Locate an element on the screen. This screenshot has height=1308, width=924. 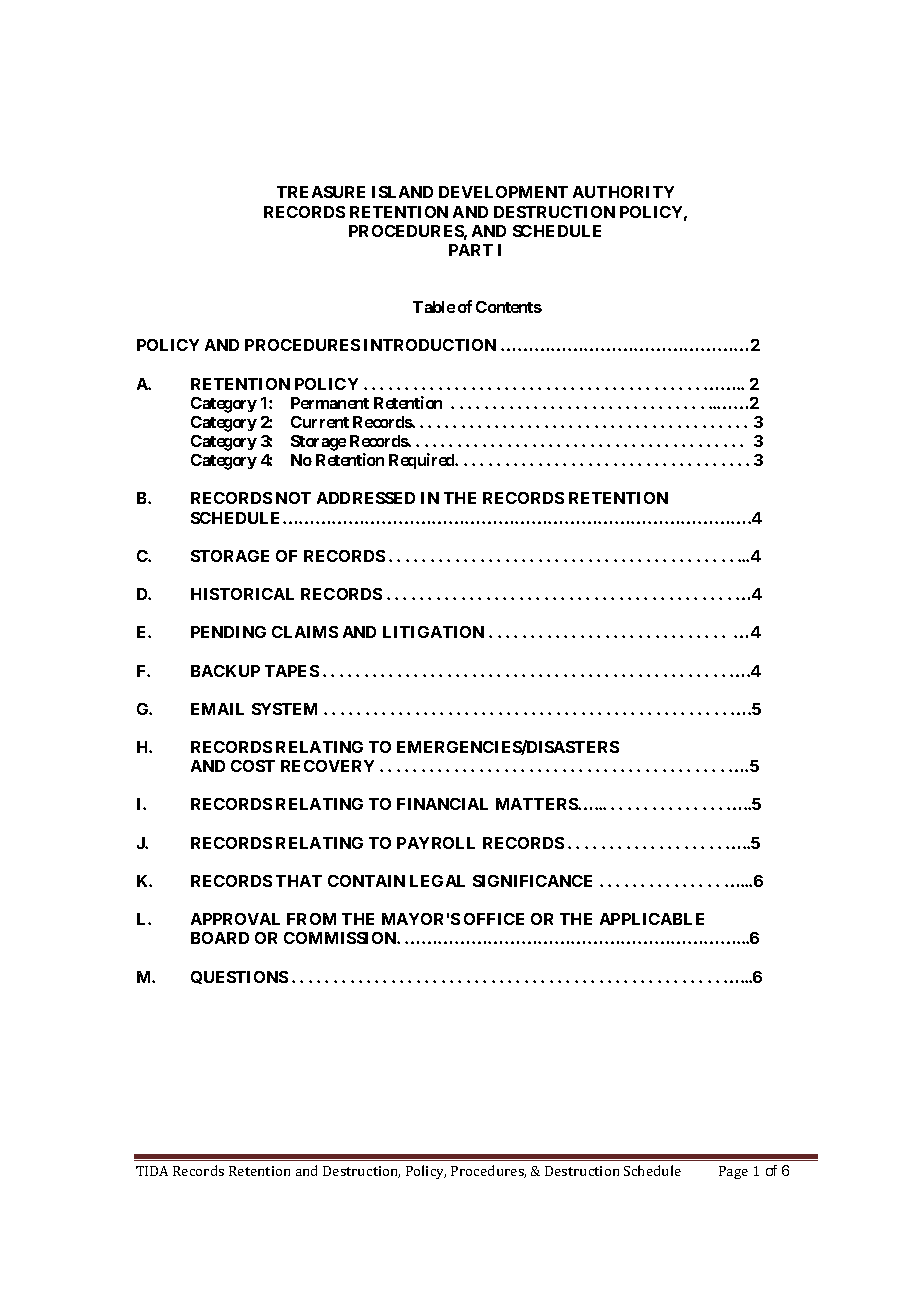
OFFICE is located at coordinates (494, 919).
